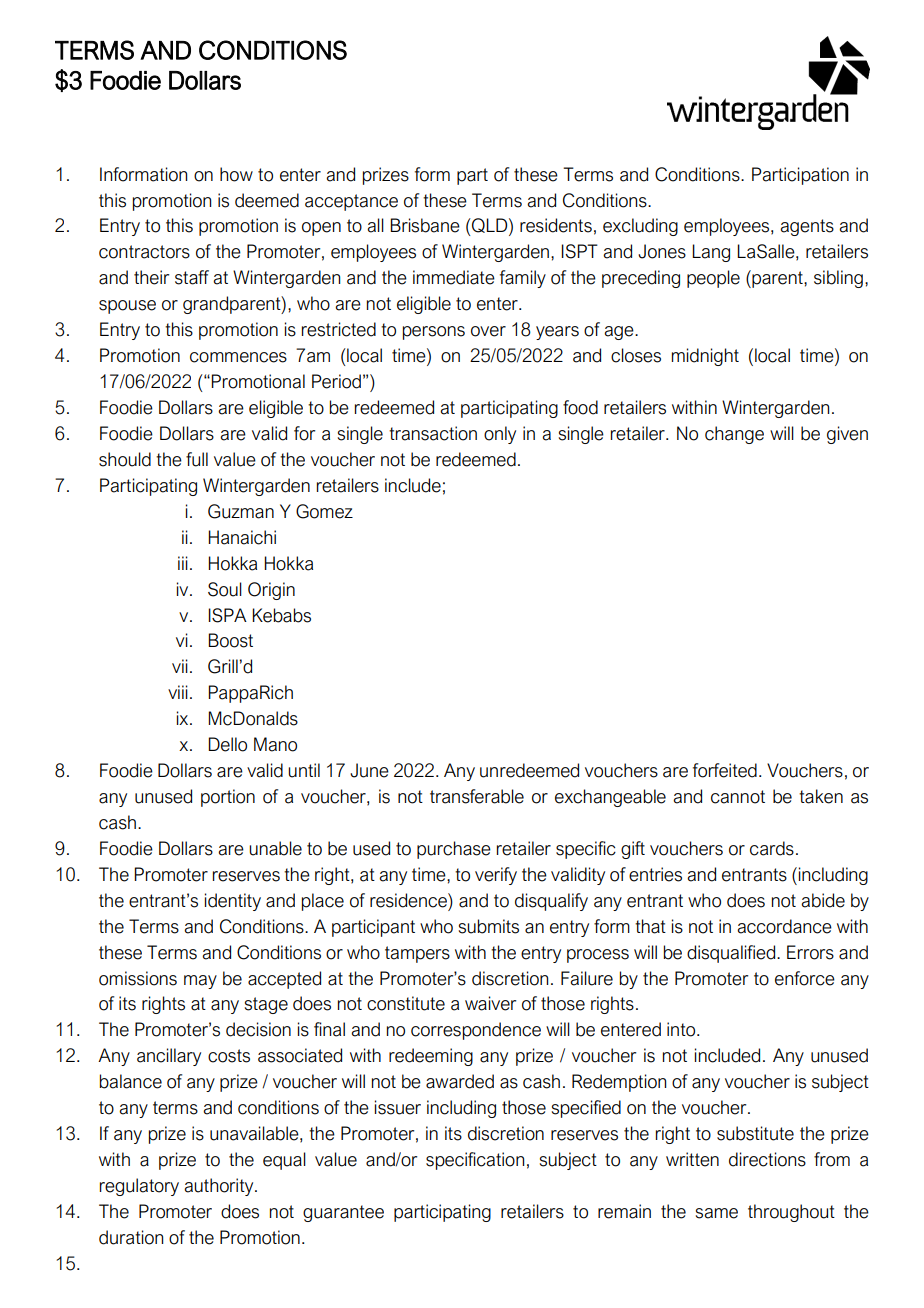  I want to click on throughout, so click(791, 1213).
